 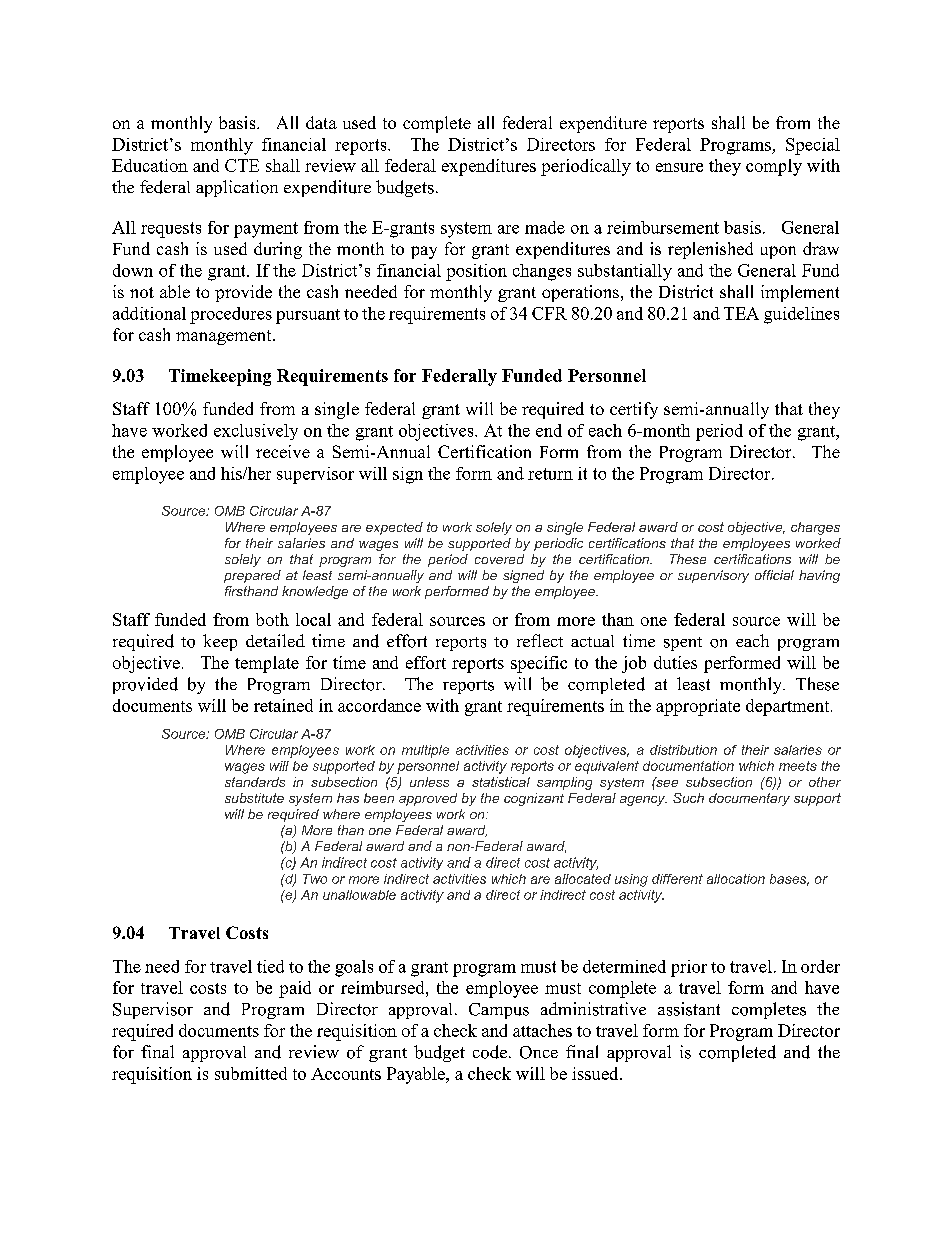 I want to click on comply, so click(x=774, y=167).
